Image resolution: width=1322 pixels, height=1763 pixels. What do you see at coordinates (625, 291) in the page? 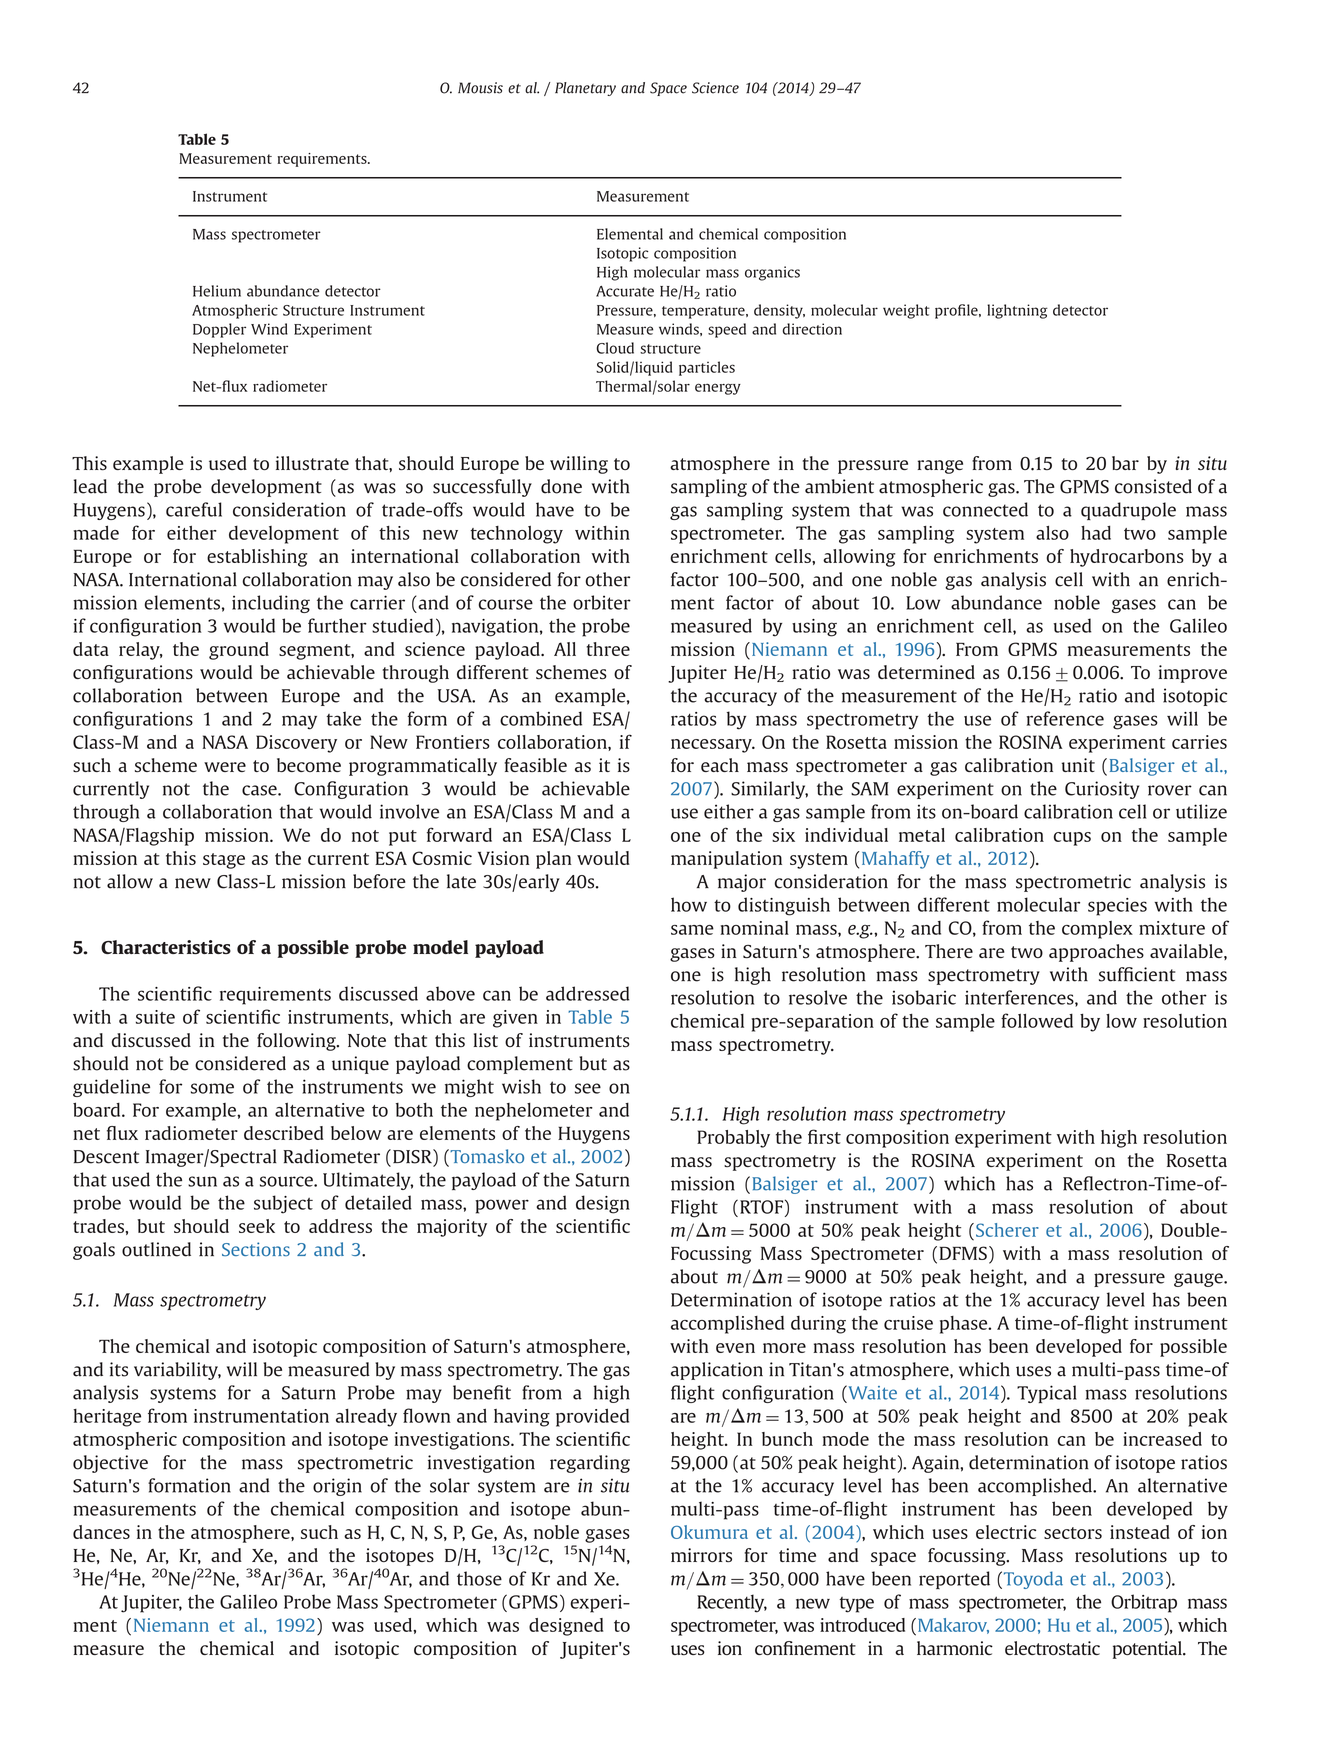
I see `Accurate` at bounding box center [625, 291].
